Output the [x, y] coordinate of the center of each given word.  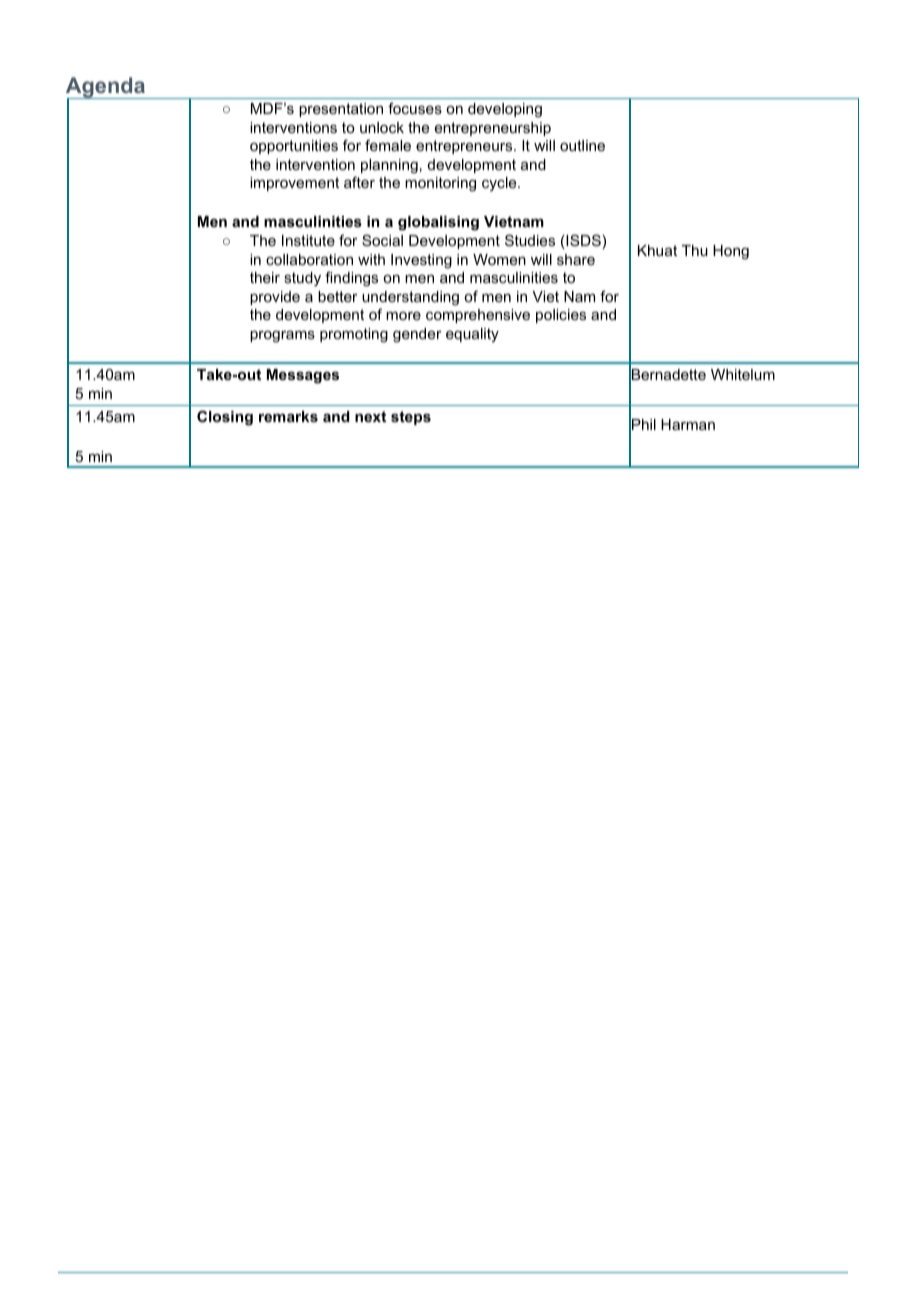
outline [582, 145]
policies [561, 316]
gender [417, 335]
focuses [415, 108]
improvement [294, 184]
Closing [225, 418]
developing [505, 110]
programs [282, 337]
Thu [695, 250]
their [265, 277]
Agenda [107, 89]
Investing [421, 261]
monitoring [440, 184]
